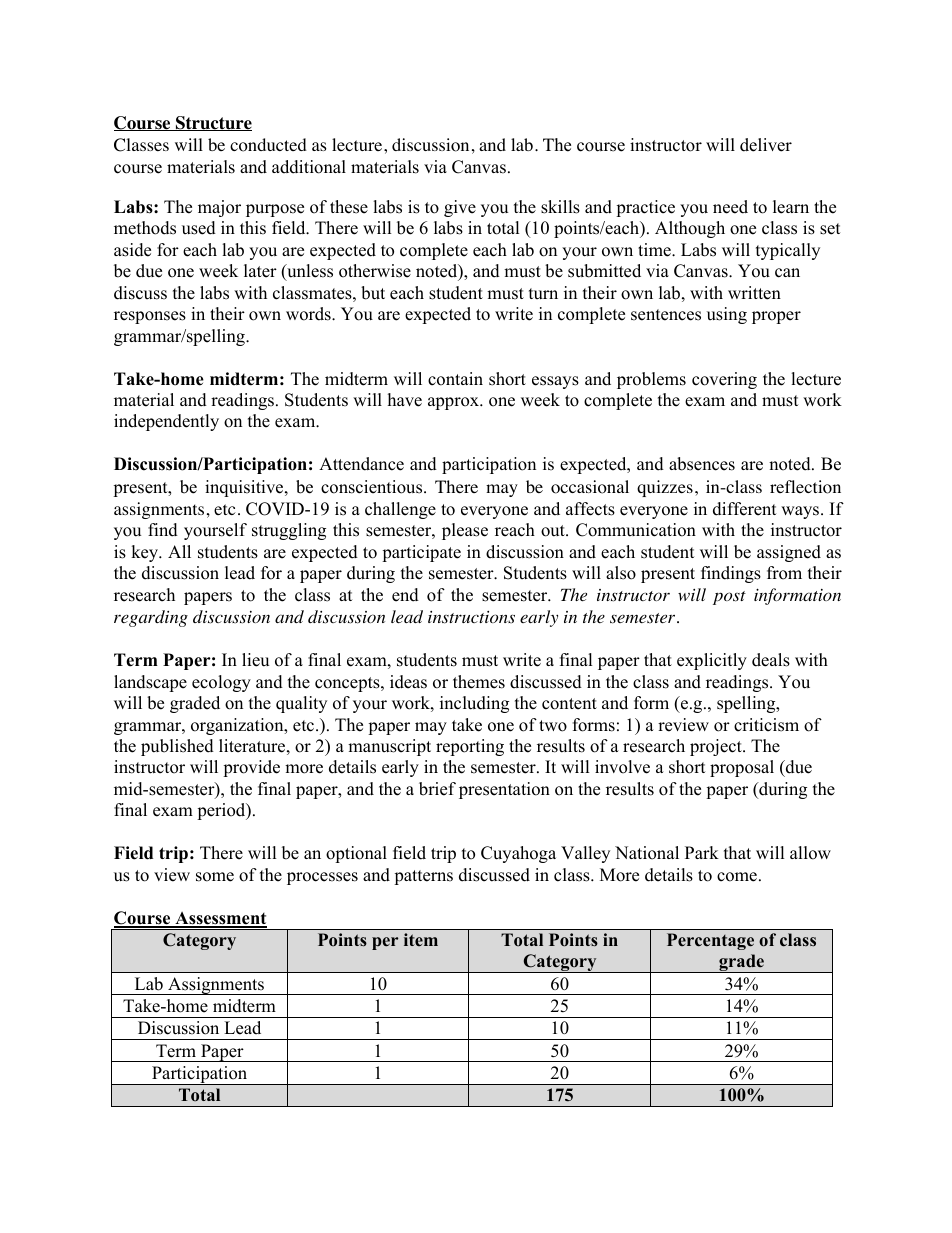 This screenshot has height=1233, width=952. I want to click on Assessment, so click(220, 919).
